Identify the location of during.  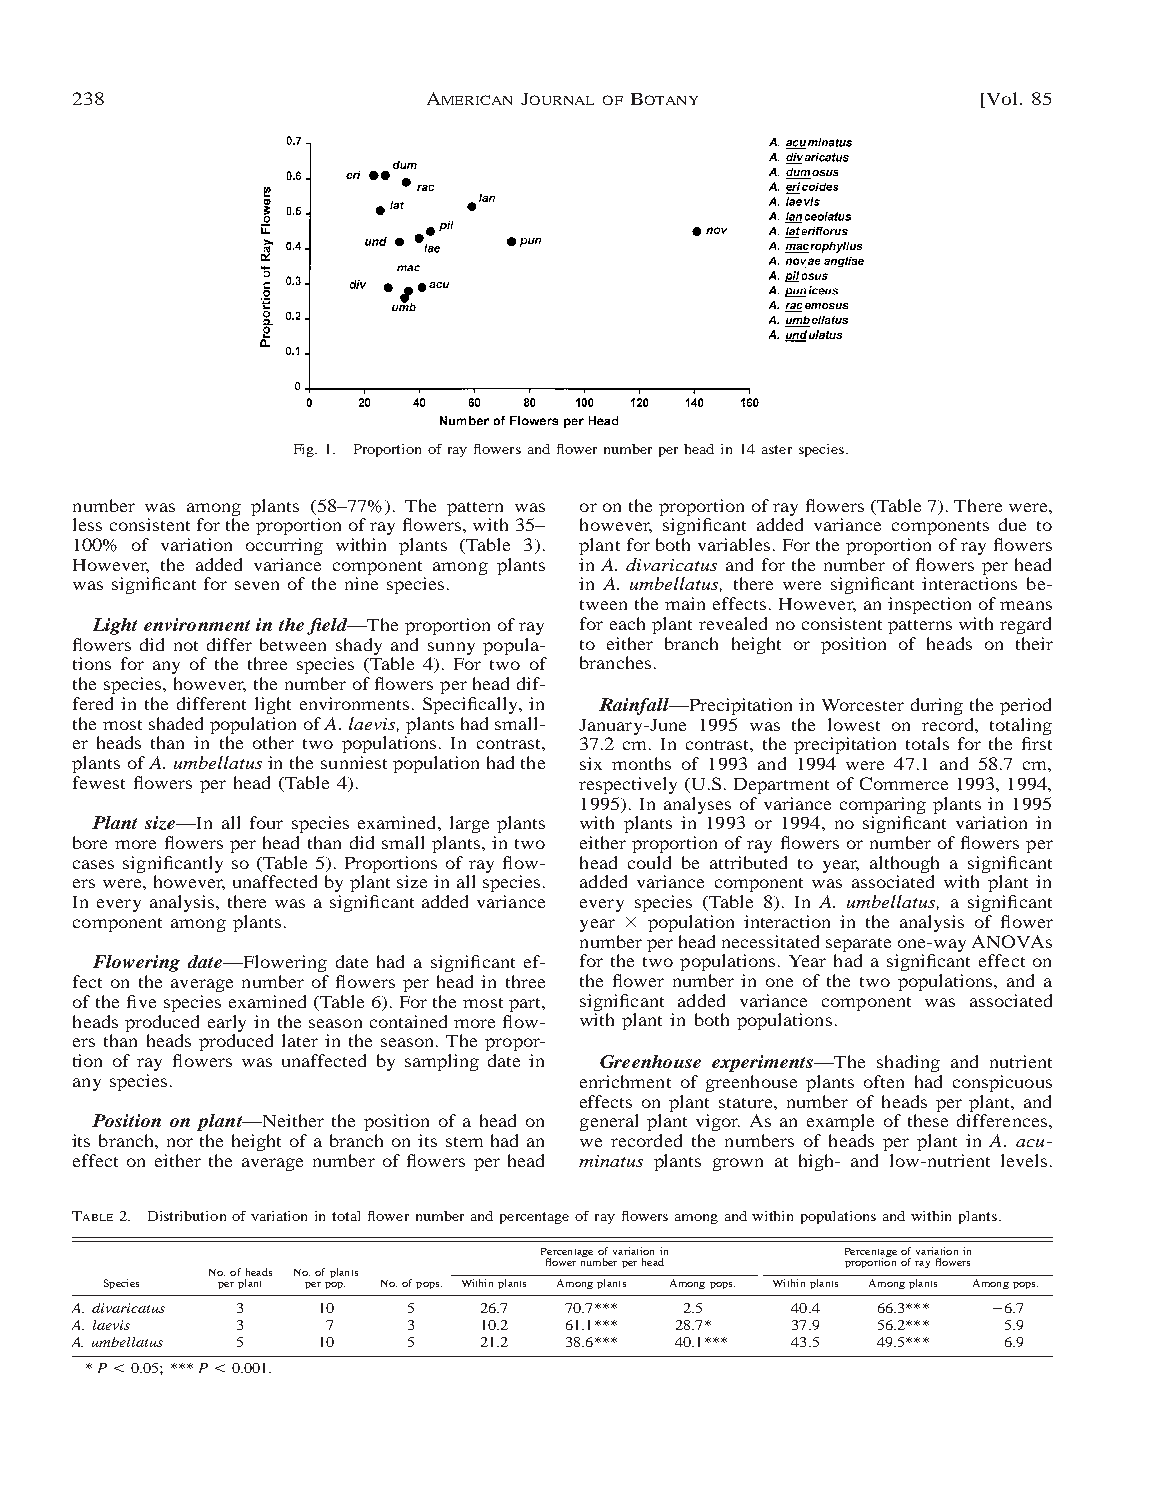
(937, 706).
